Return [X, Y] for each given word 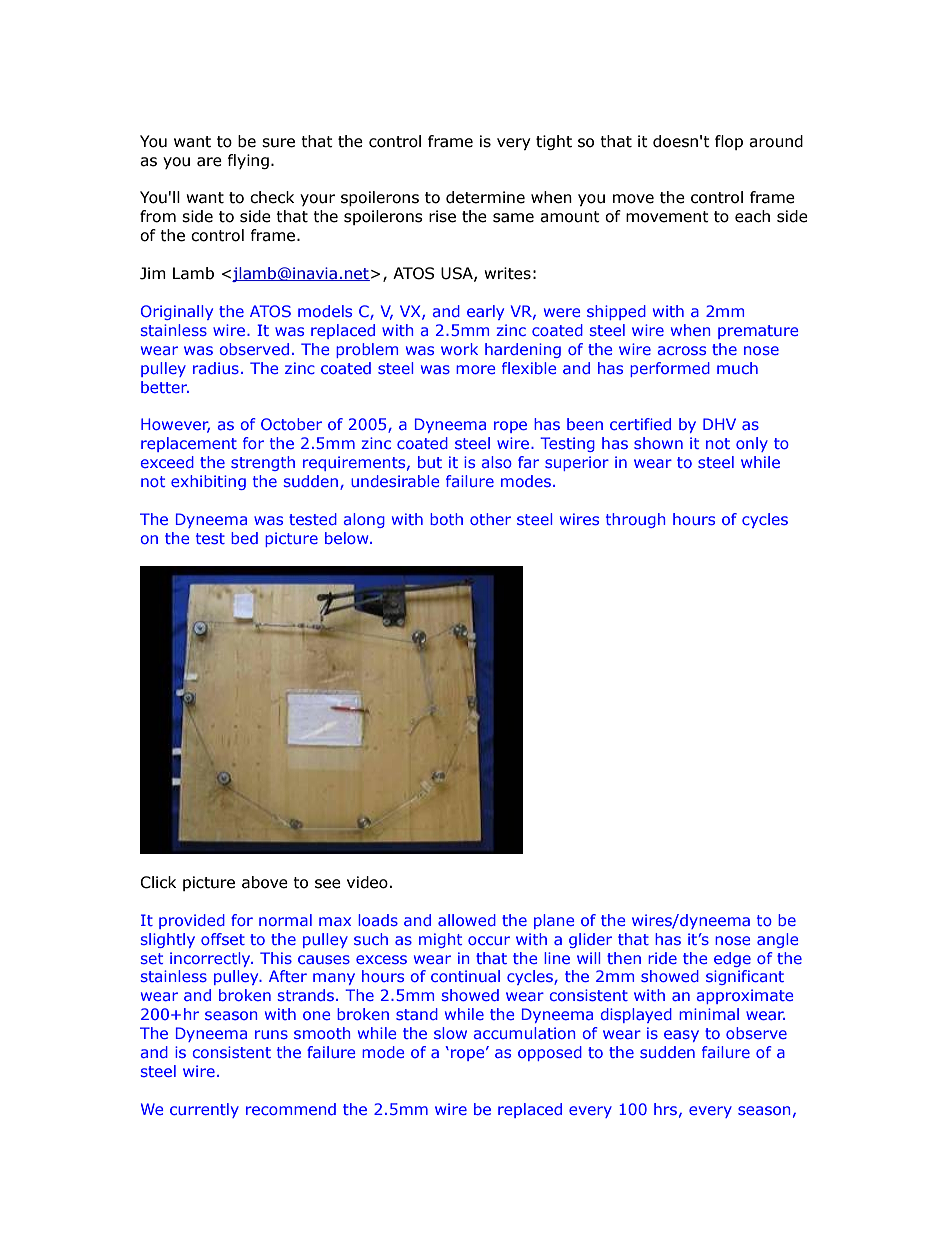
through [635, 520]
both [446, 519]
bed [244, 538]
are [209, 162]
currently [204, 1110]
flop [729, 142]
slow [450, 1033]
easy [681, 1036]
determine [485, 197]
